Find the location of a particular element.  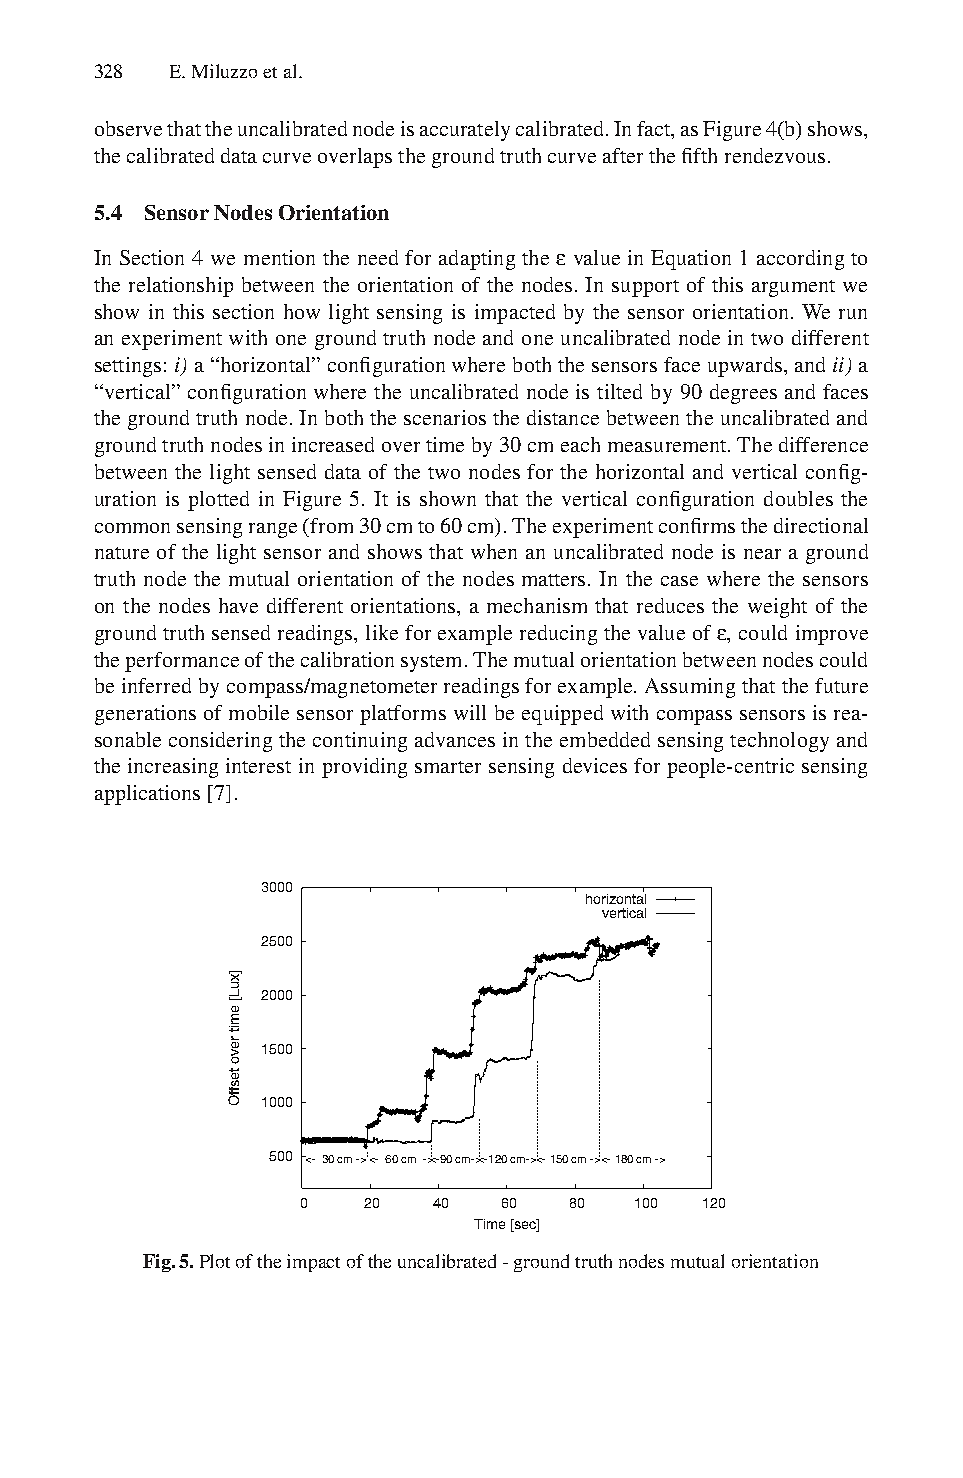

accurately is located at coordinates (465, 131).
